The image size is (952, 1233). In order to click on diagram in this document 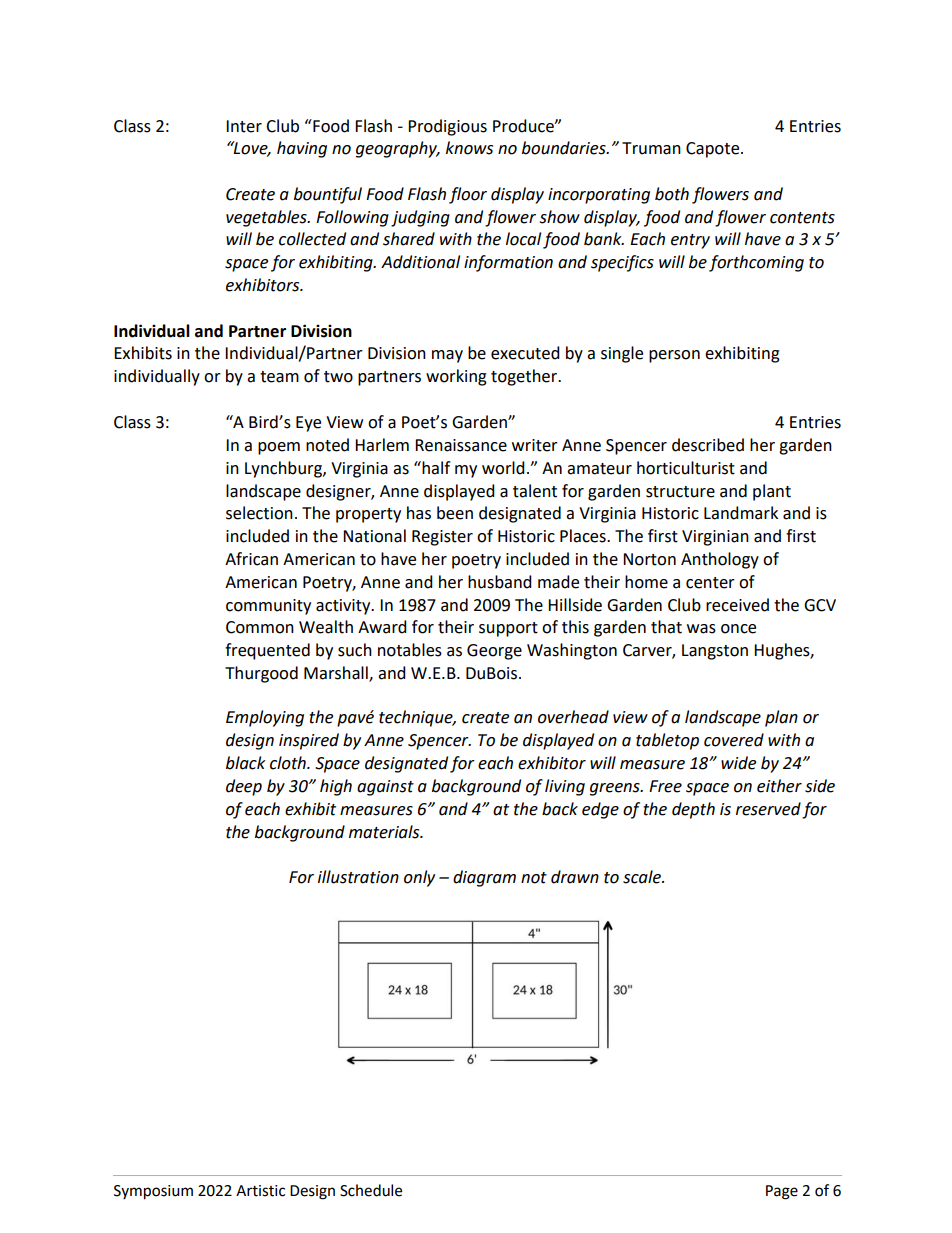, I will do `click(484, 878)`.
